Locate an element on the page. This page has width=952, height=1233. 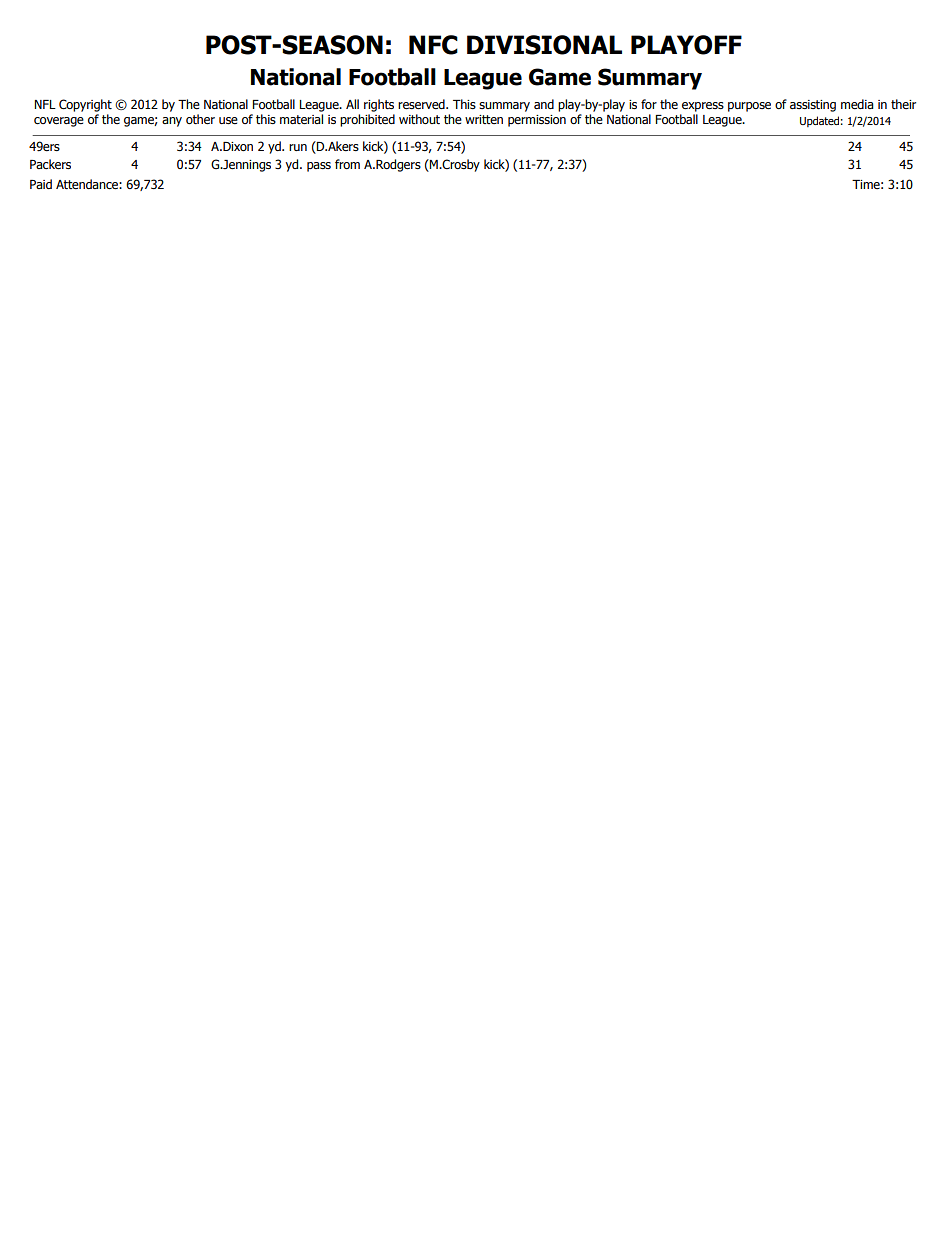
DIVISIONAL is located at coordinates (544, 45).
